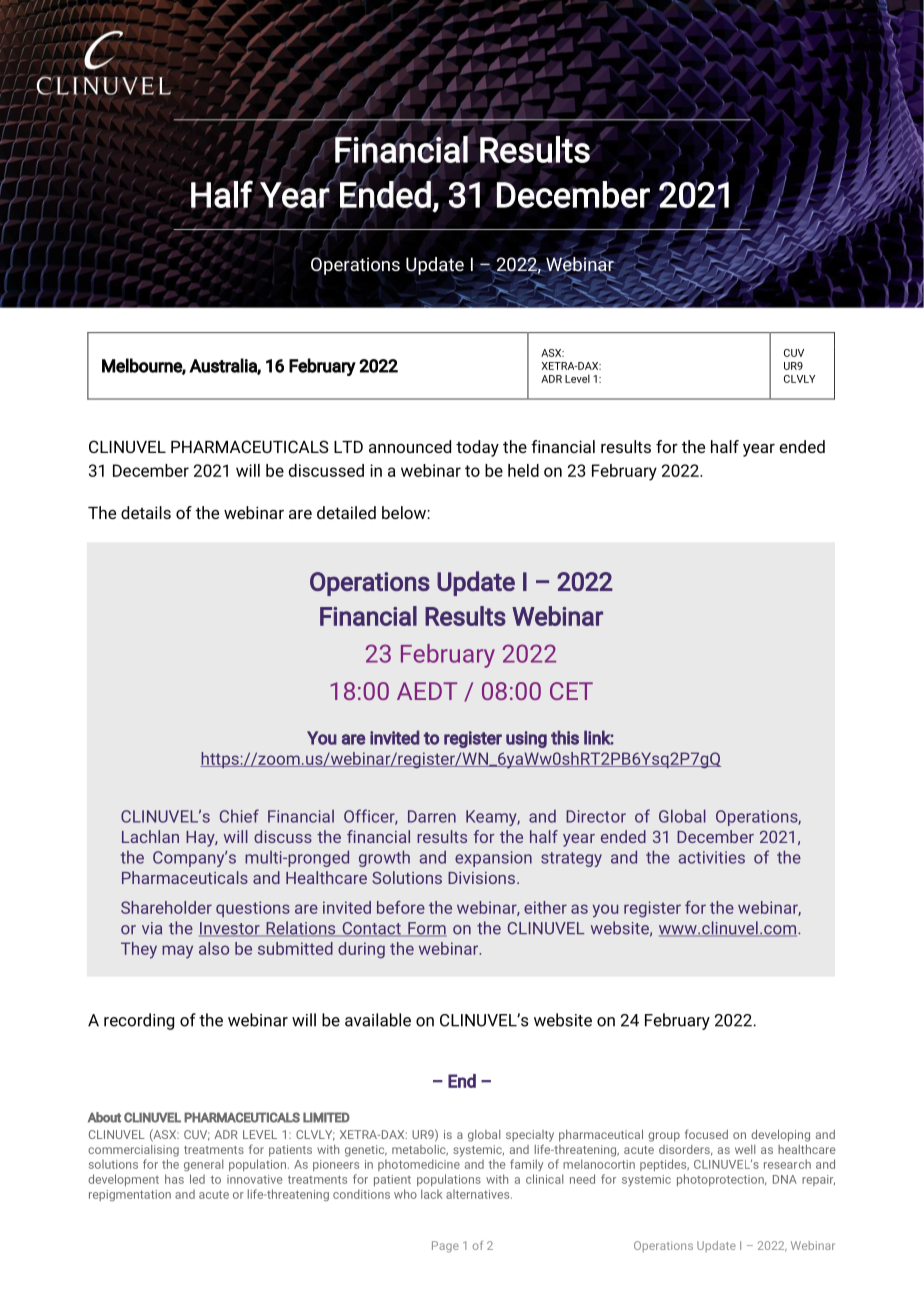  I want to click on AEDT, so click(427, 691).
